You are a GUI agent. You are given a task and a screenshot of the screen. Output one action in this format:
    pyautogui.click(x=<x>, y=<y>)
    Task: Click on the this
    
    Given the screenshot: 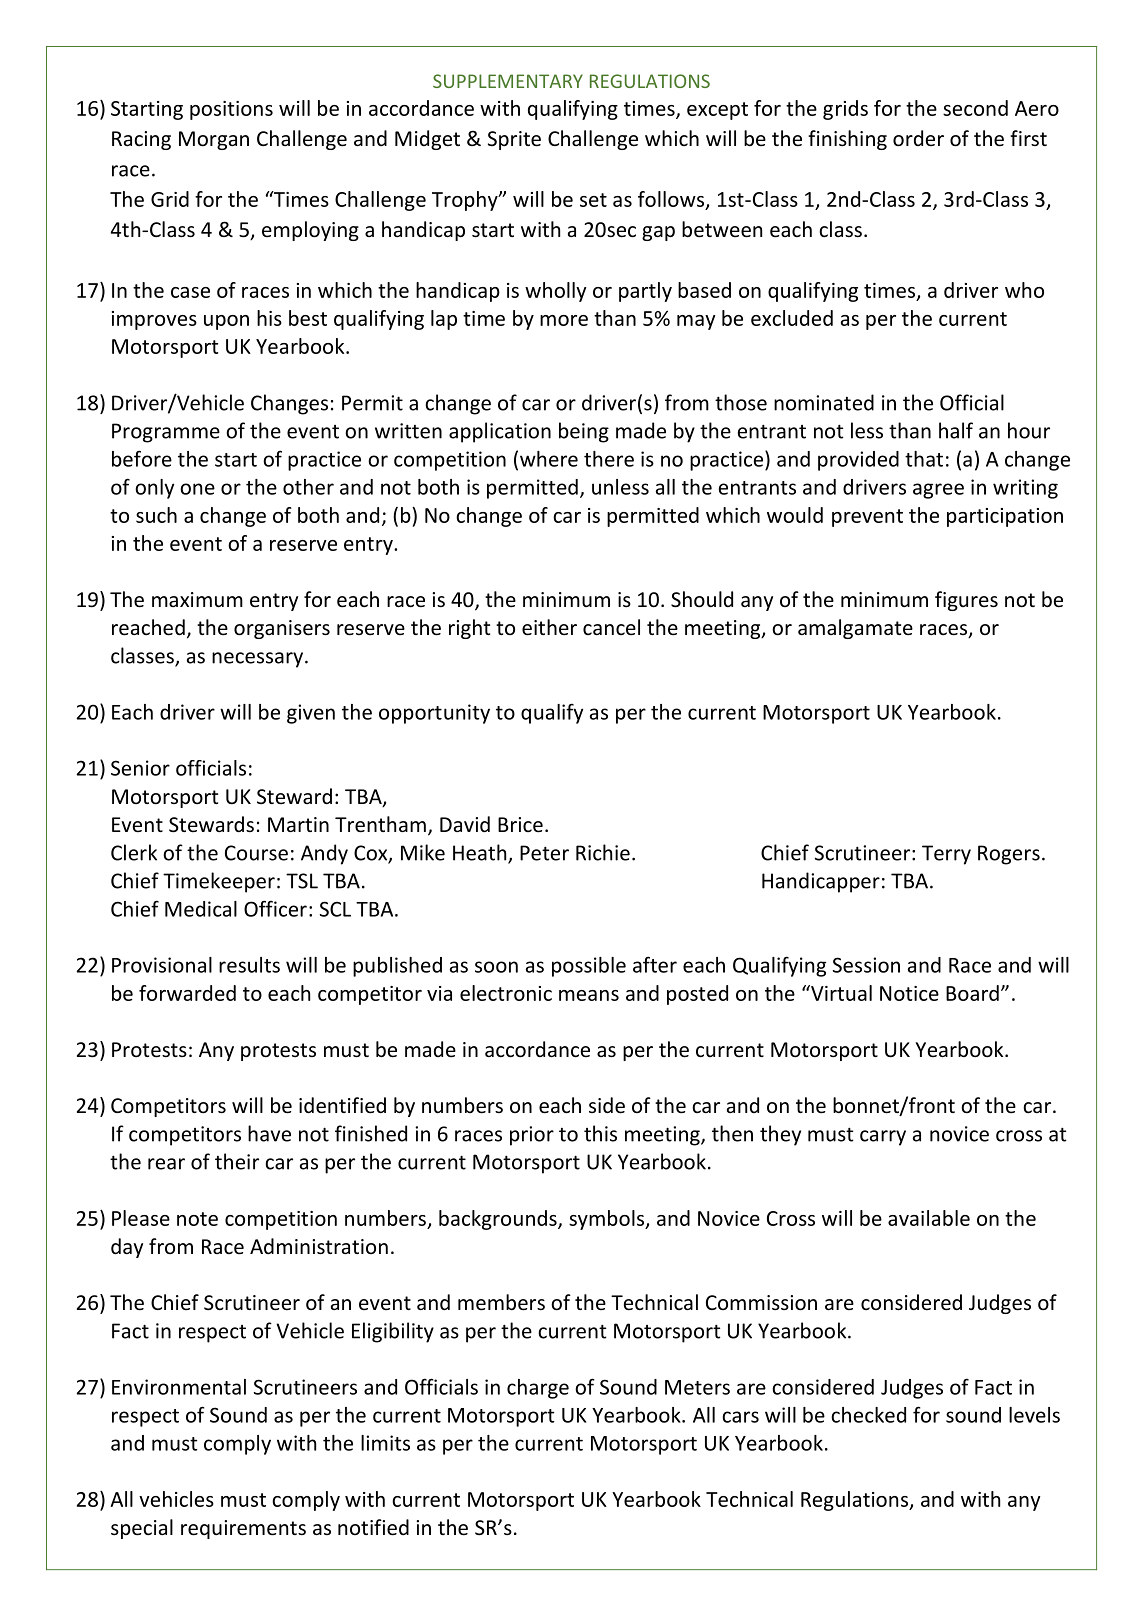 What is the action you would take?
    pyautogui.click(x=600, y=1133)
